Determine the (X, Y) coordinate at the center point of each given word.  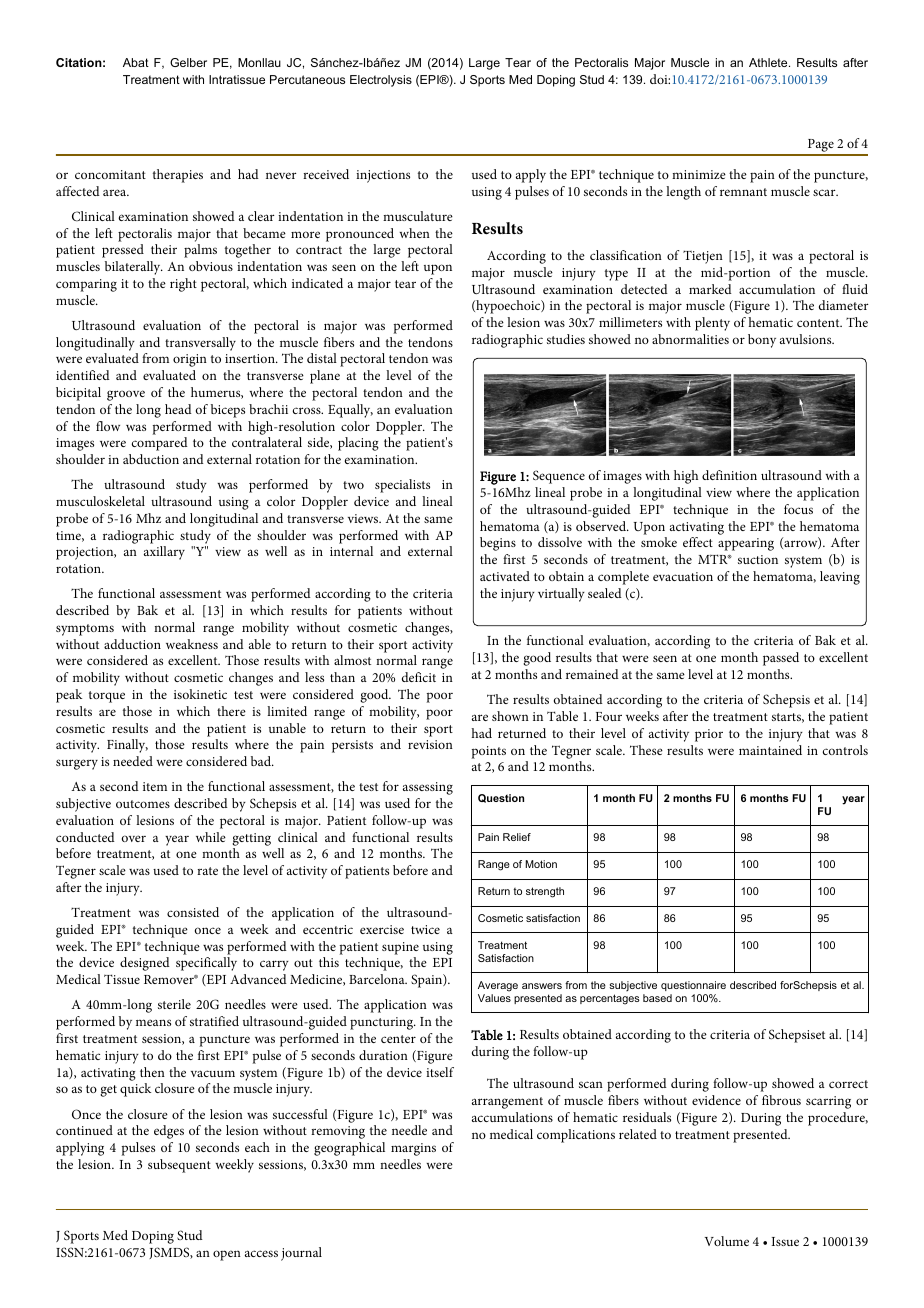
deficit (419, 677)
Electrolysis (381, 81)
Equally (350, 411)
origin (190, 360)
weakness (192, 644)
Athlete (769, 62)
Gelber (188, 62)
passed (781, 659)
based (657, 998)
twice (425, 929)
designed (145, 964)
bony (762, 341)
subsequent (179, 1166)
